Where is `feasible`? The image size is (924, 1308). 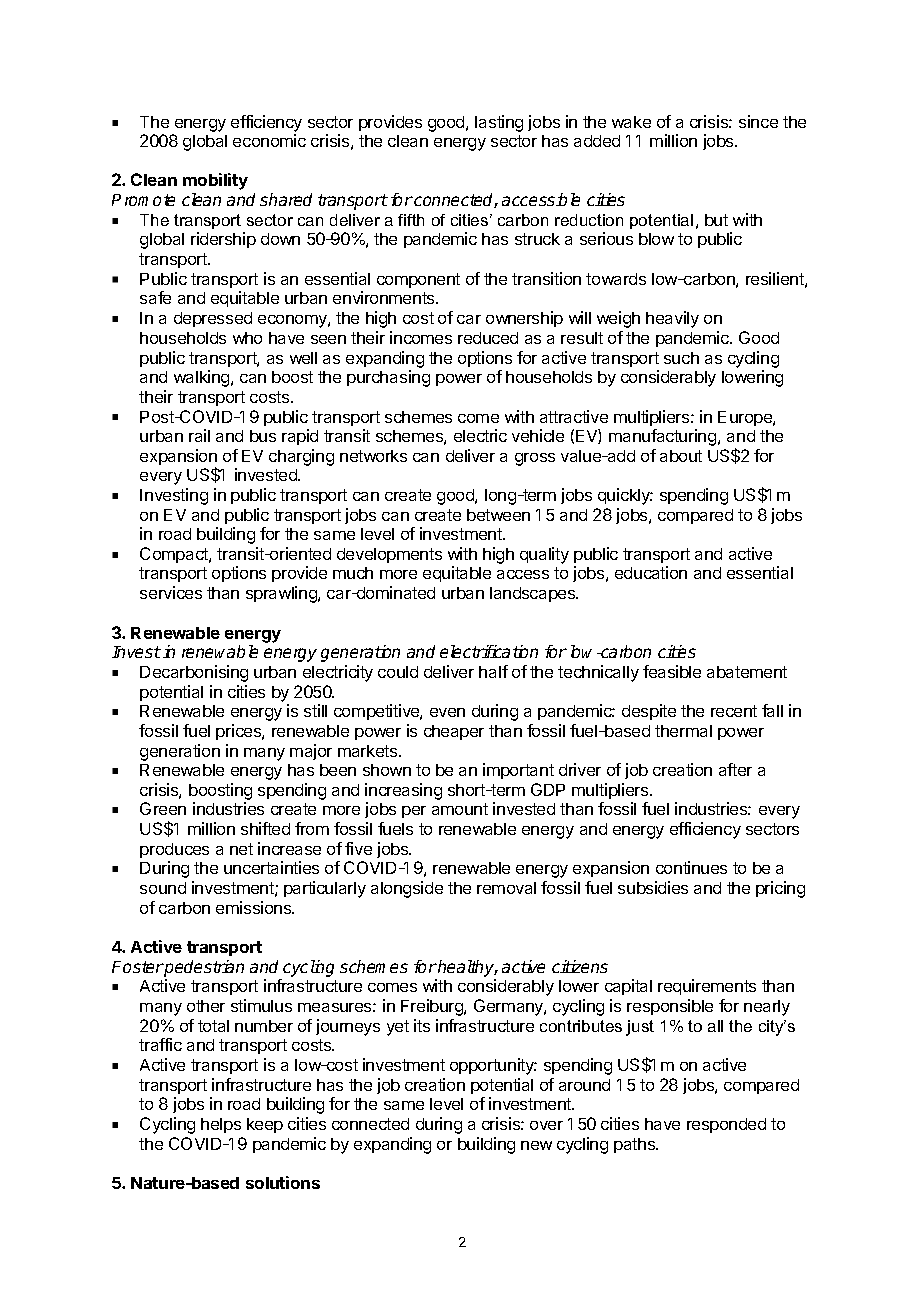 feasible is located at coordinates (672, 671).
